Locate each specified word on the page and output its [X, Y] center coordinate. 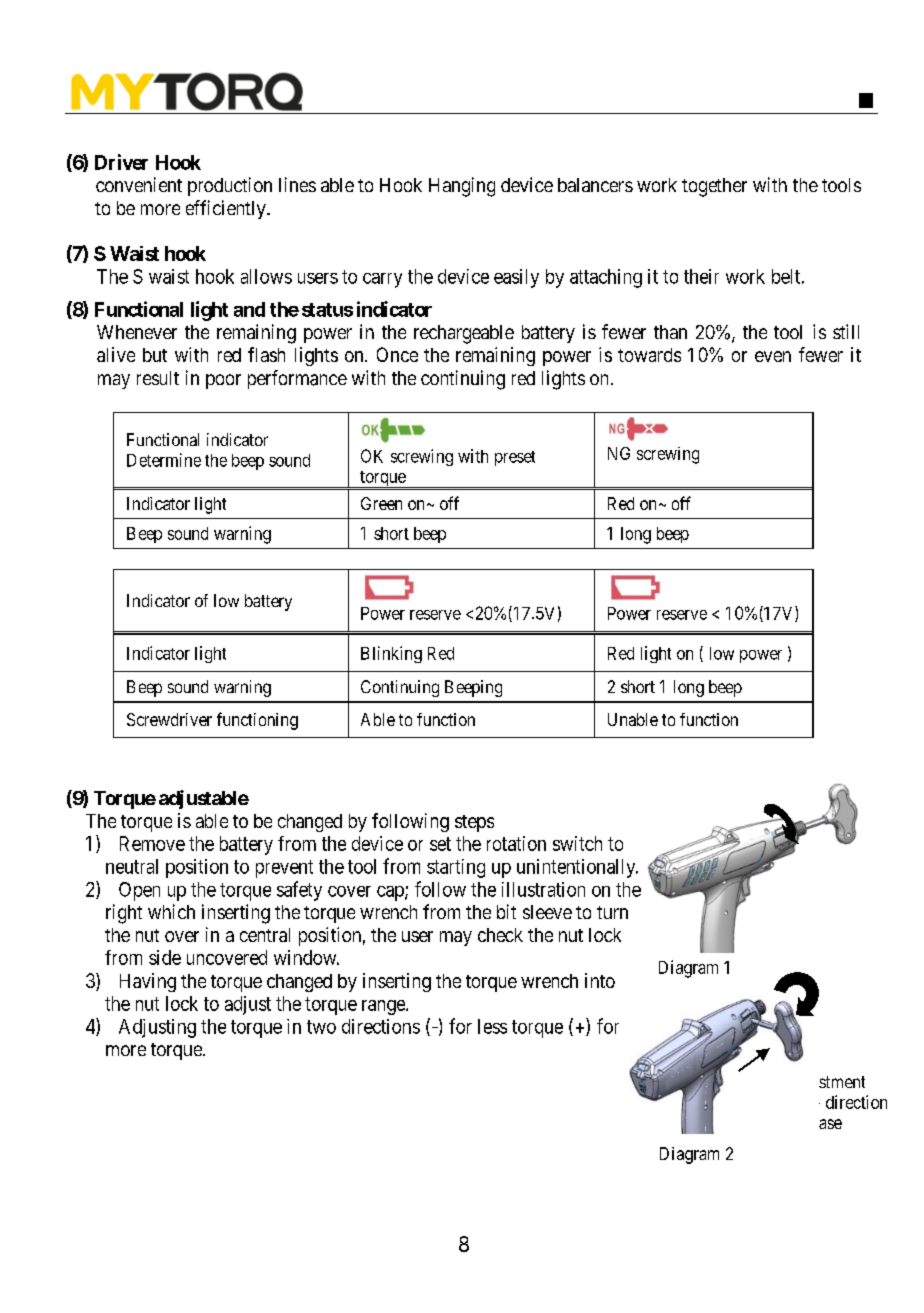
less [492, 1026]
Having [148, 982]
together [714, 187]
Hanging [462, 187]
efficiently [227, 209]
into [600, 980]
